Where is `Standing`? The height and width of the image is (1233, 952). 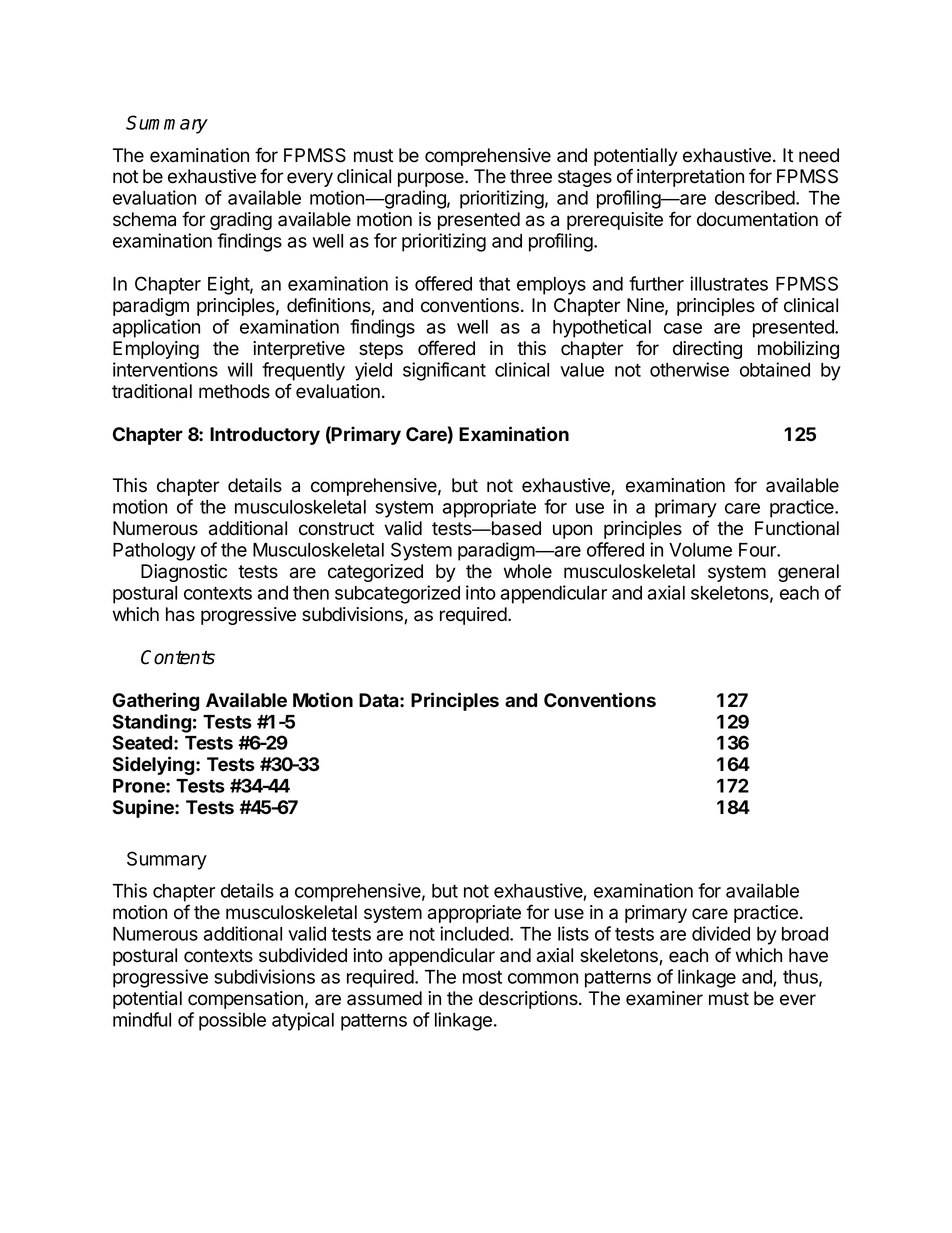
Standing is located at coordinates (152, 723).
